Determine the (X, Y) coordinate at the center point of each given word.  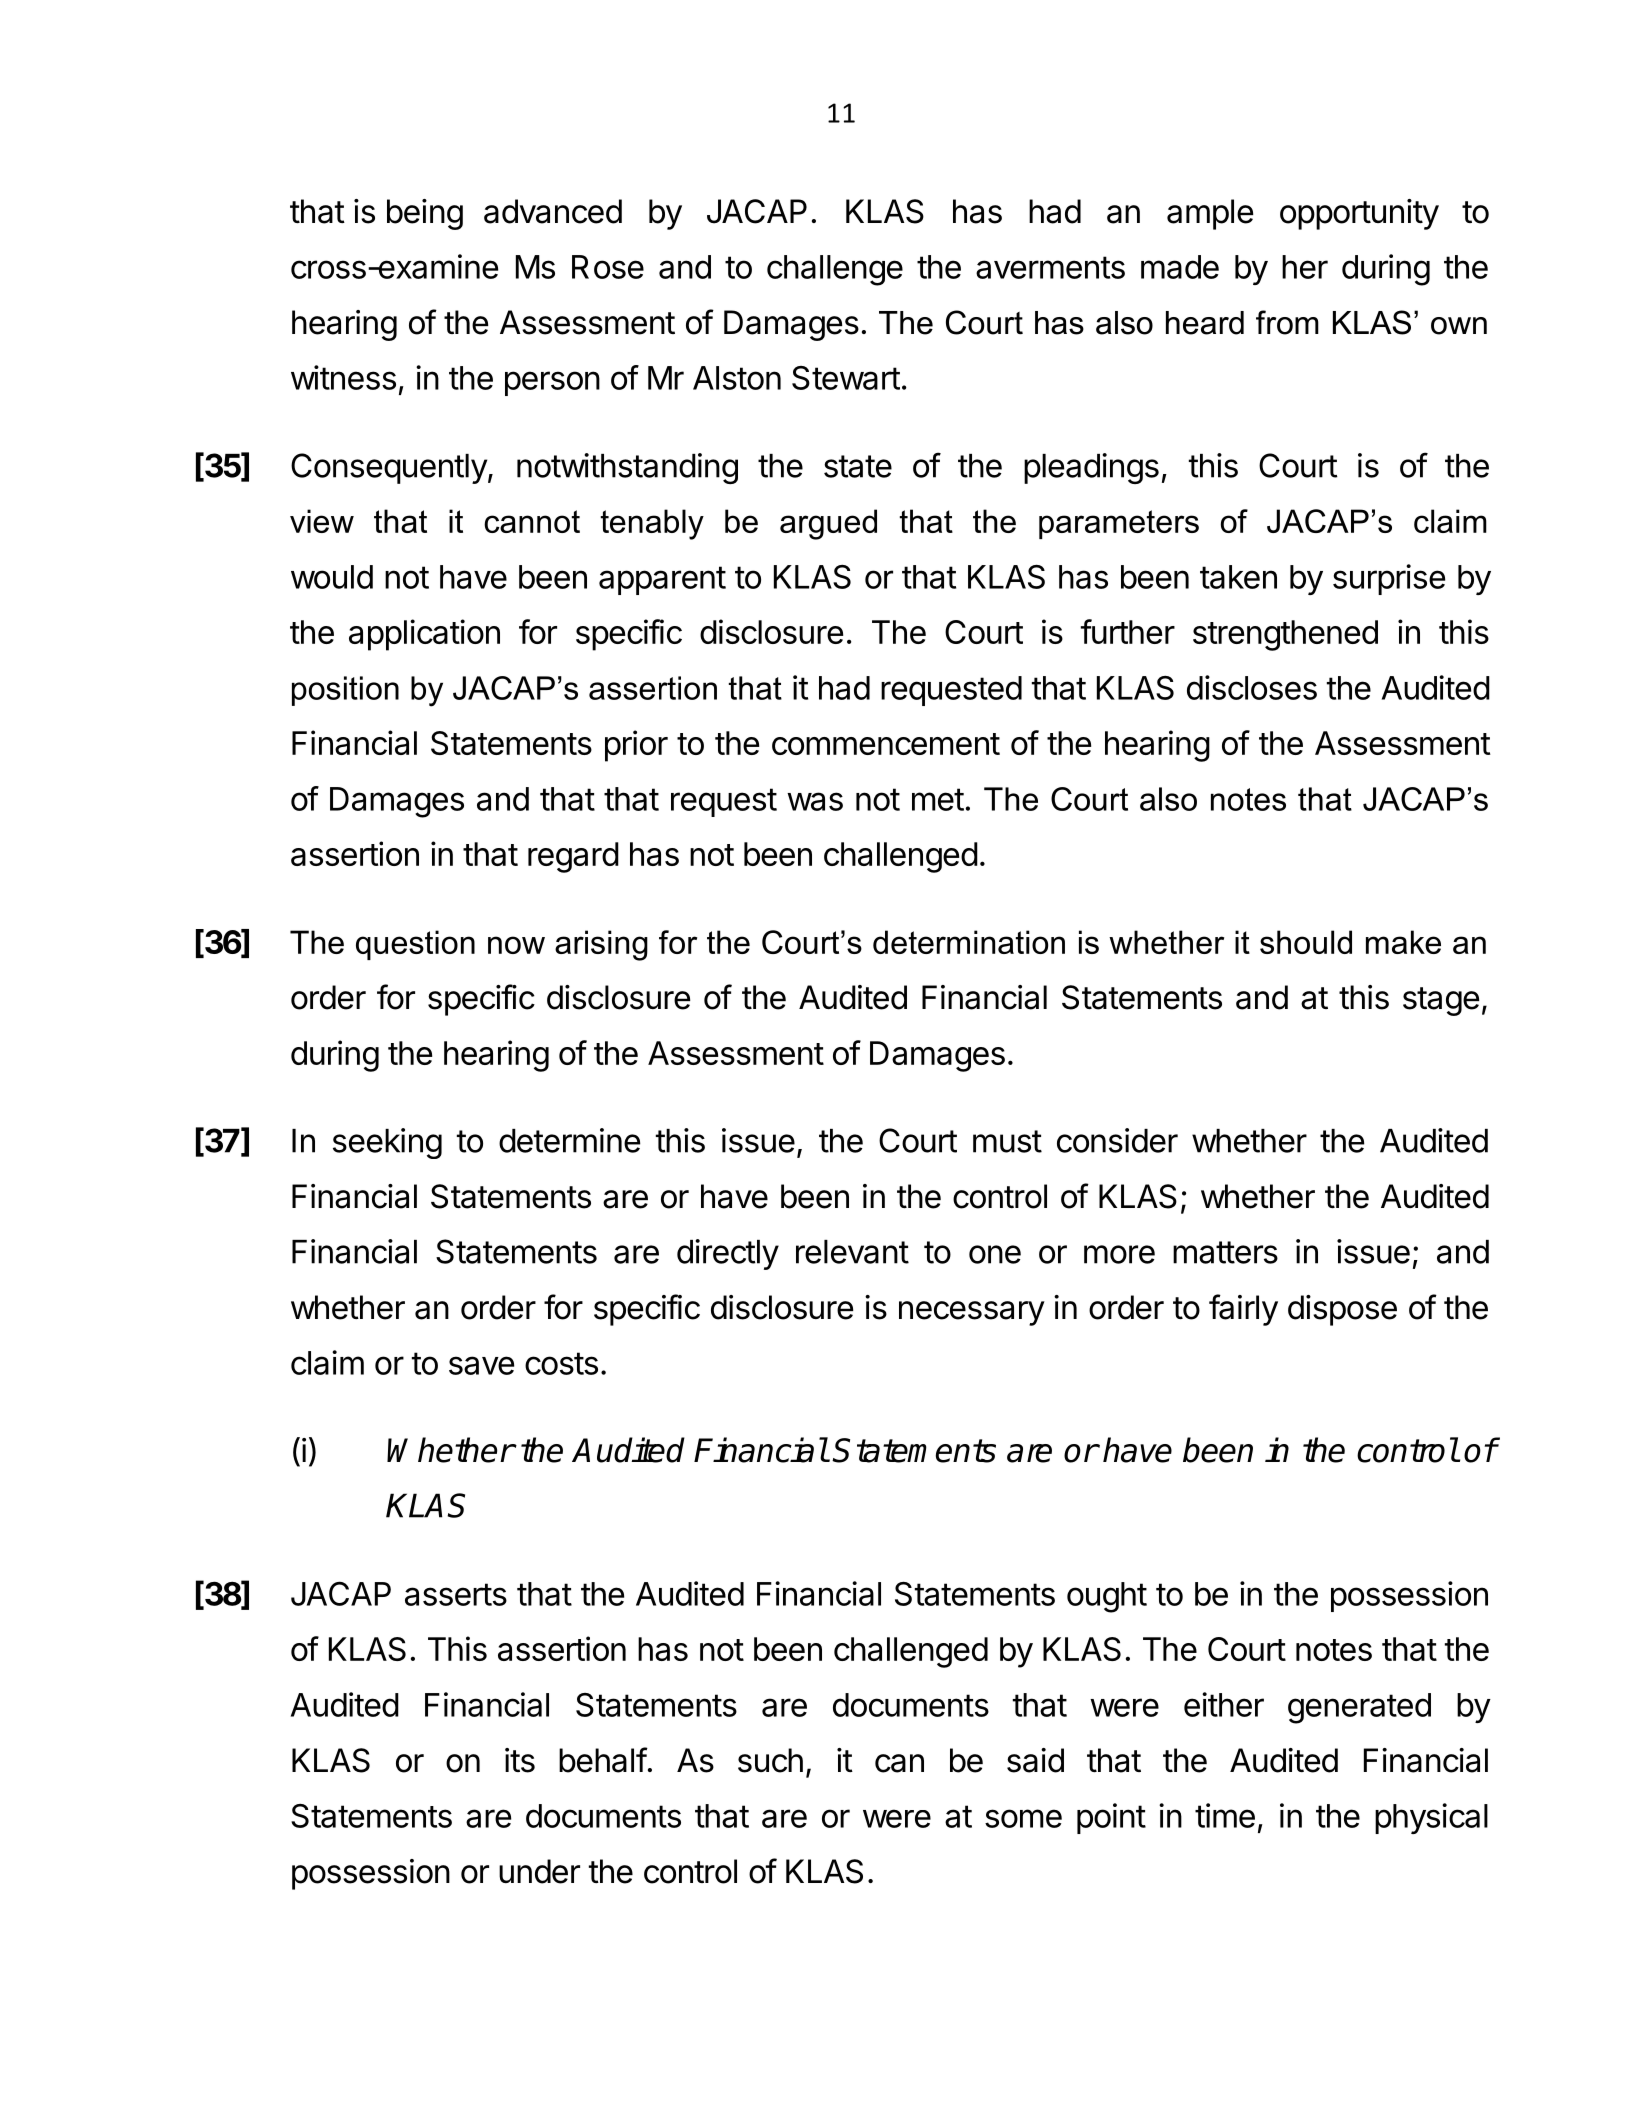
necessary (972, 1313)
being (425, 214)
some (1023, 1818)
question (415, 945)
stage (1441, 1001)
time (1225, 1815)
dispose (1342, 1310)
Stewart (846, 378)
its (520, 1760)
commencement (886, 744)
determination (969, 942)
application (424, 635)
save (481, 1365)
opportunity (1359, 214)
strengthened (1285, 635)
